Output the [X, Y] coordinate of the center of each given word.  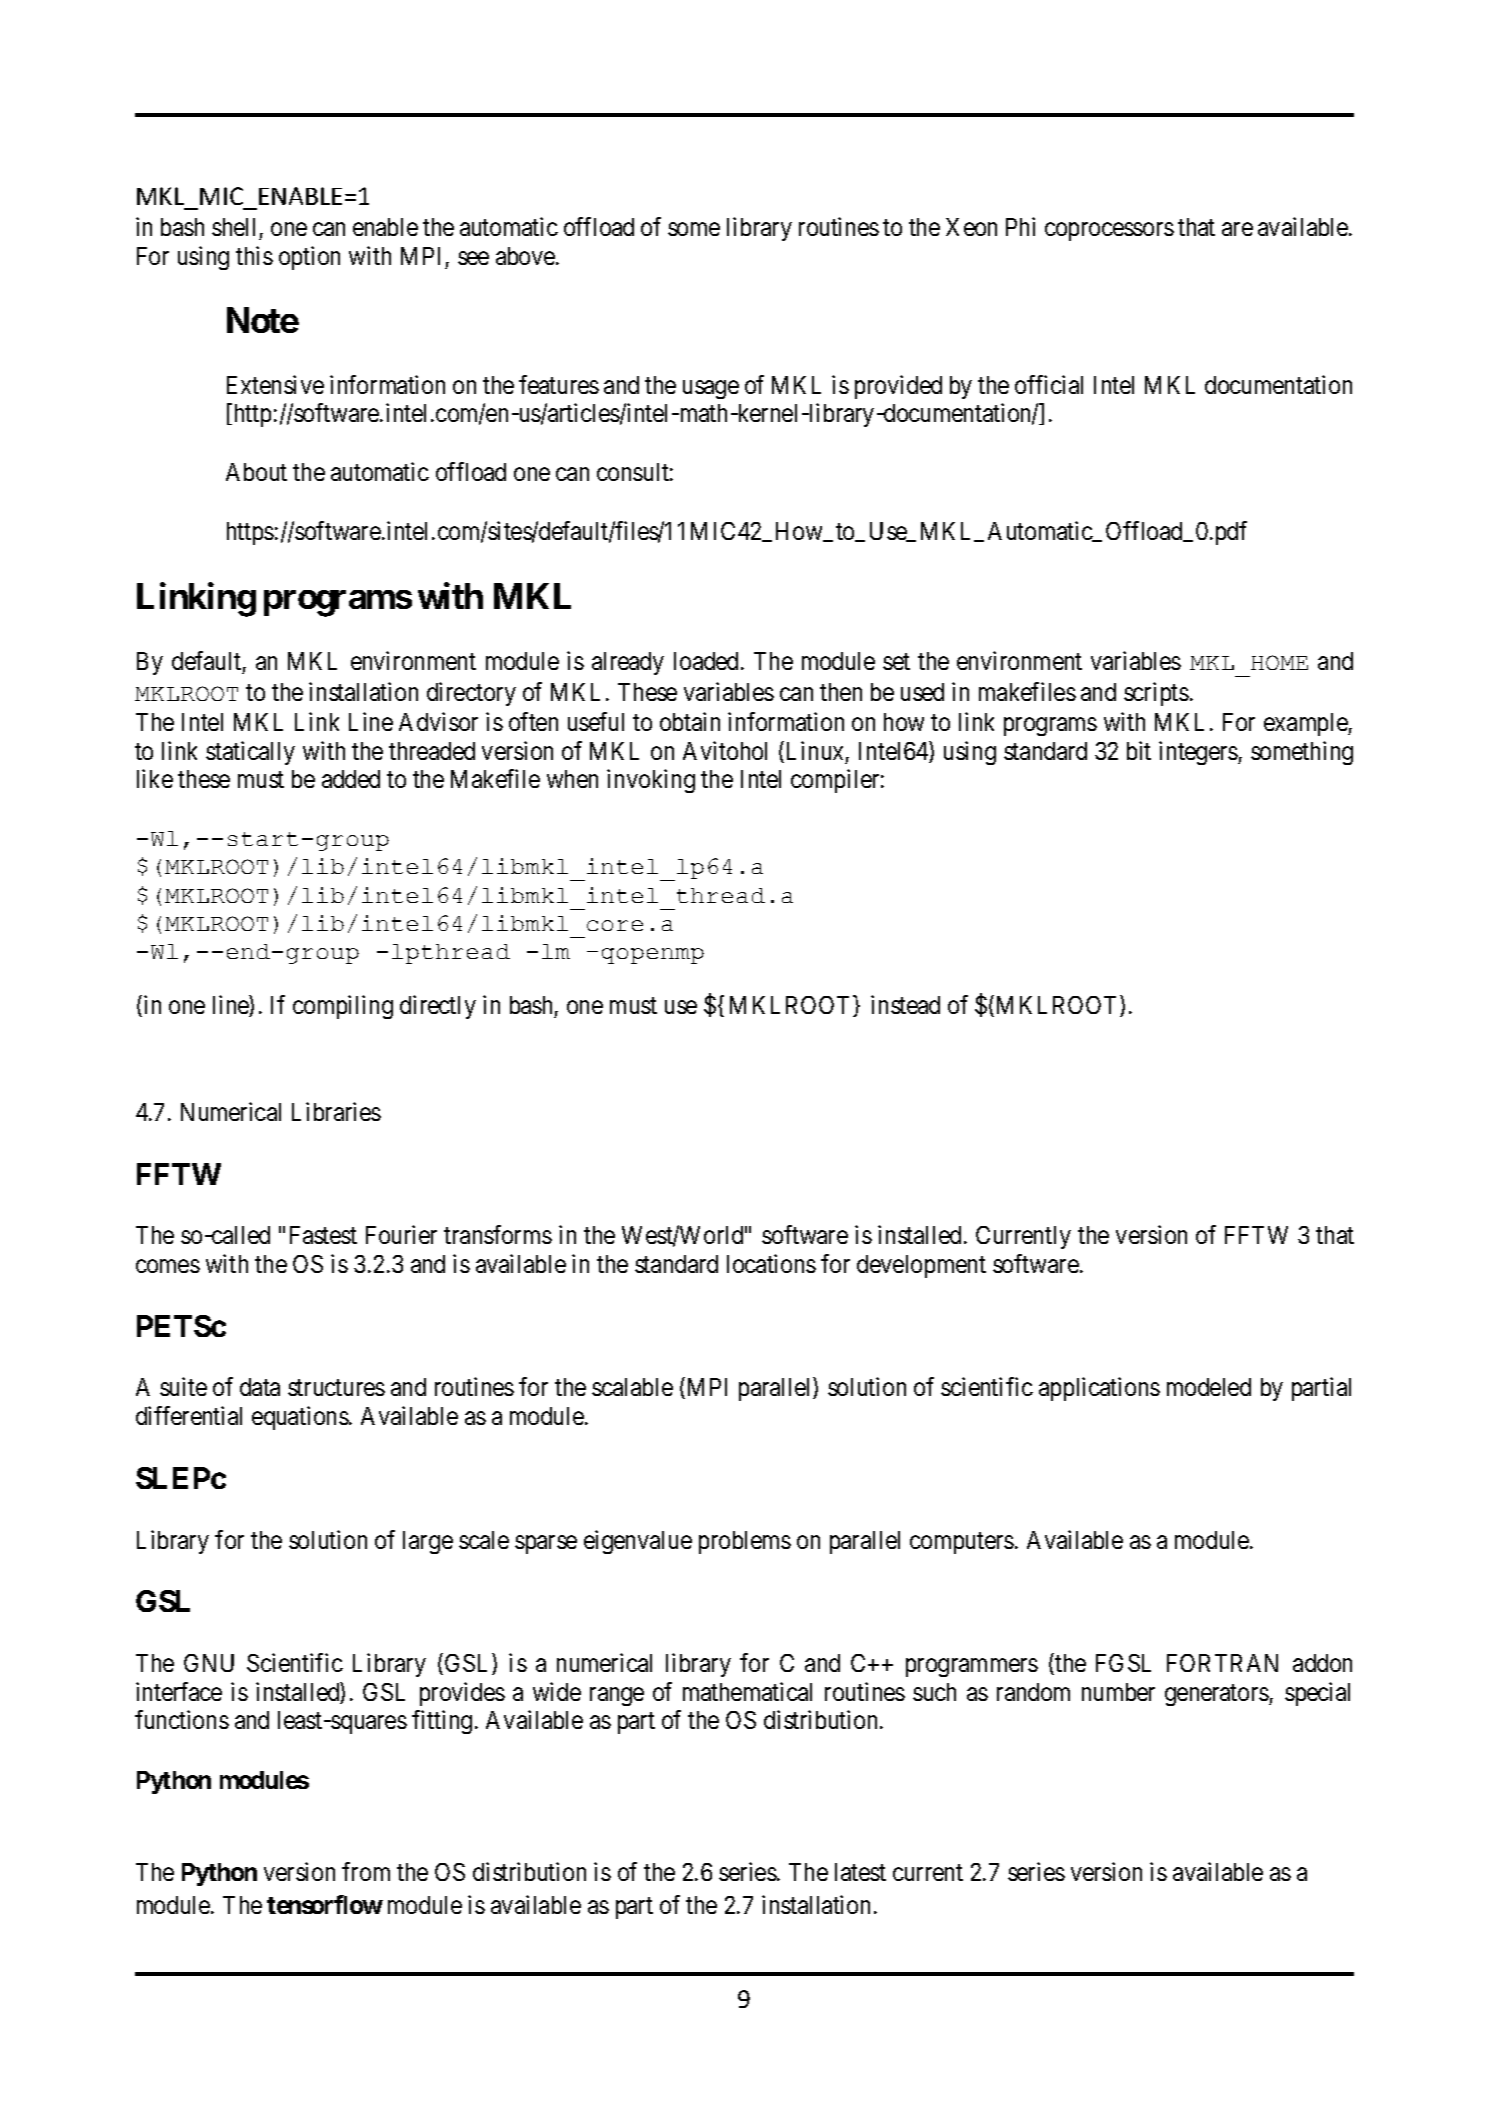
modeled [1209, 1387]
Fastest [323, 1235]
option [309, 258]
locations [771, 1263]
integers [1199, 753]
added [351, 779]
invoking [651, 781]
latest [860, 1872]
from [366, 1871]
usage [711, 389]
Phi [1020, 226]
